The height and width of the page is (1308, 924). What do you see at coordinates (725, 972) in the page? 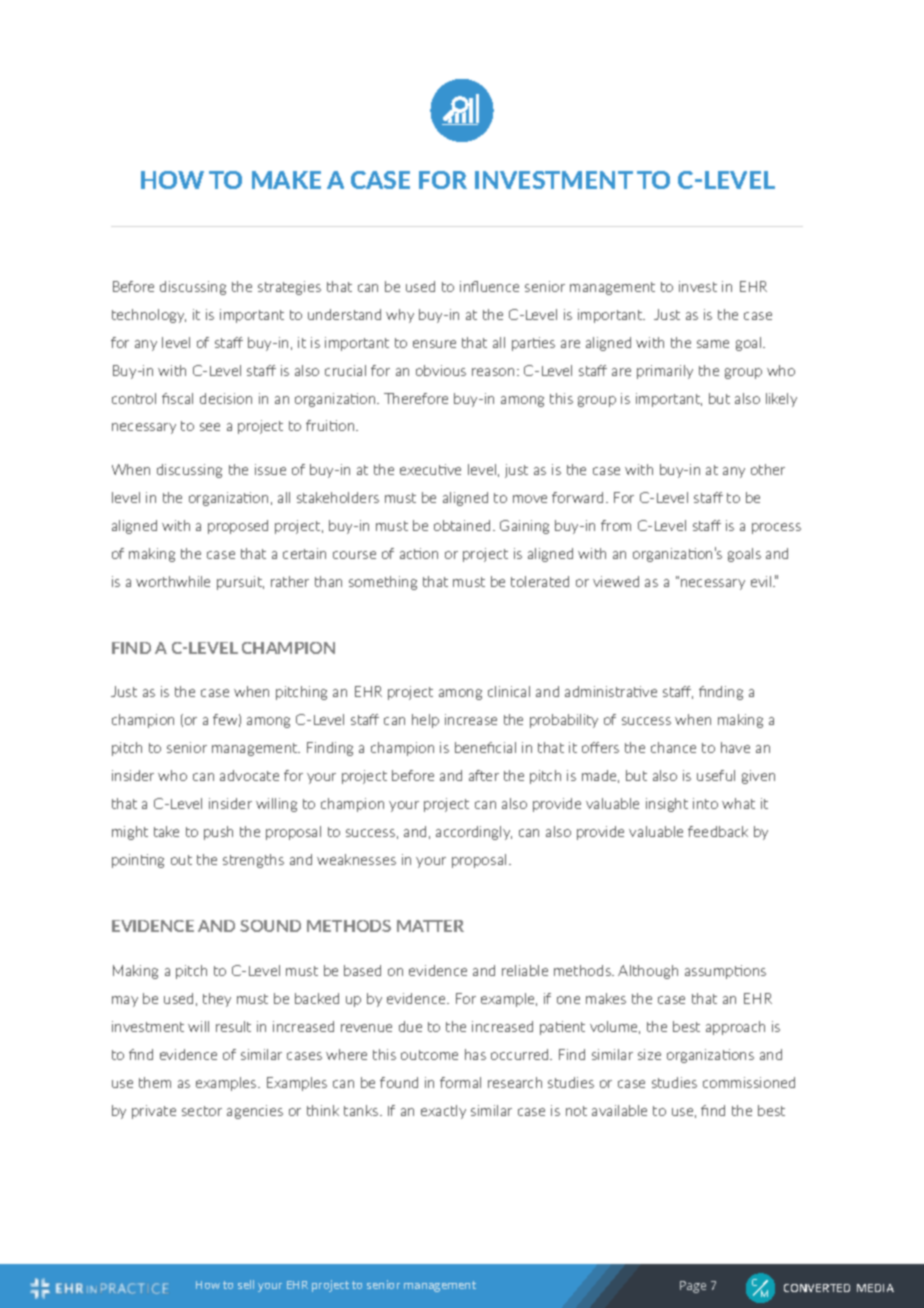
I see `assumptions` at bounding box center [725, 972].
